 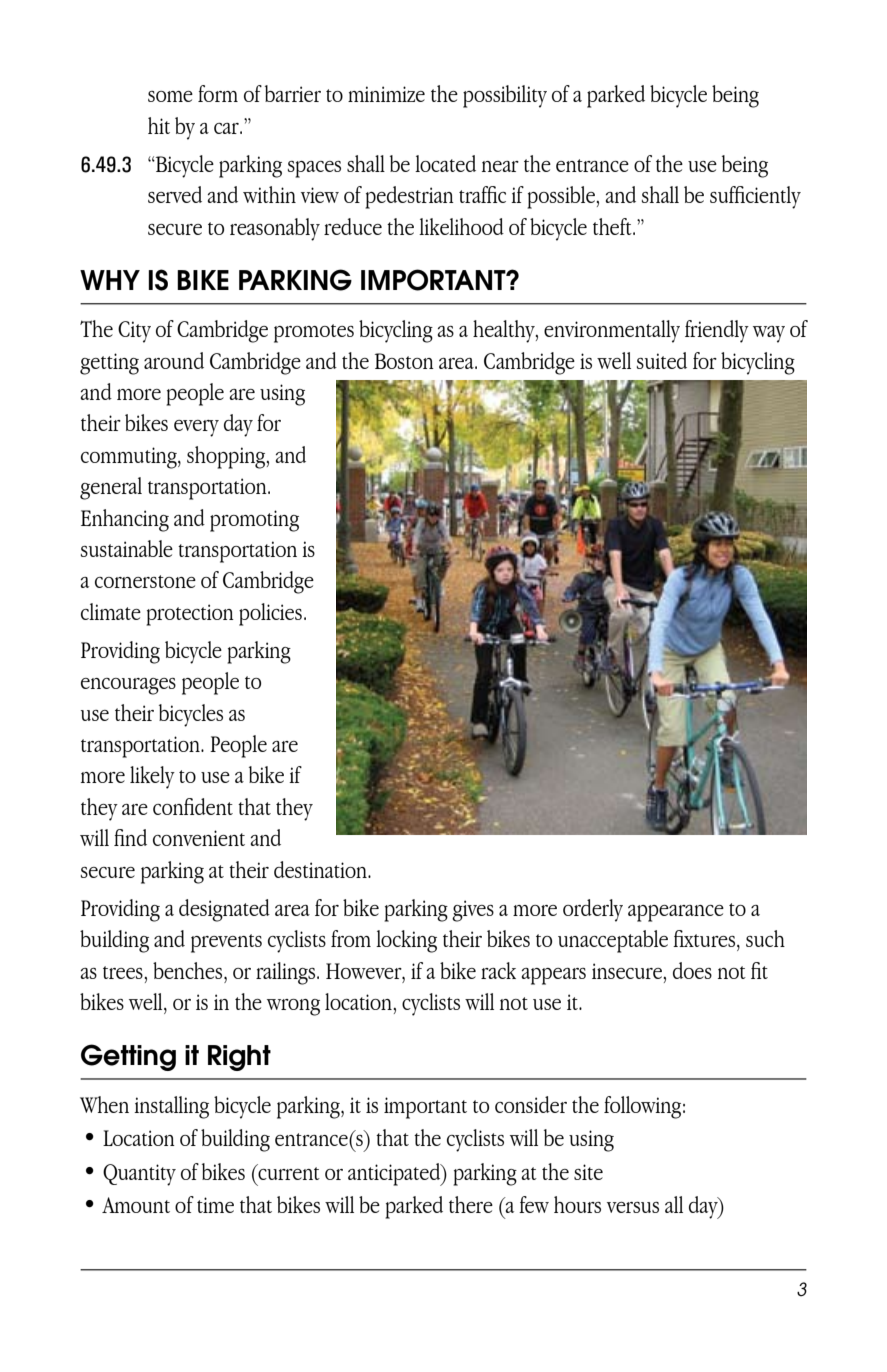 I want to click on appearance, so click(x=676, y=913).
